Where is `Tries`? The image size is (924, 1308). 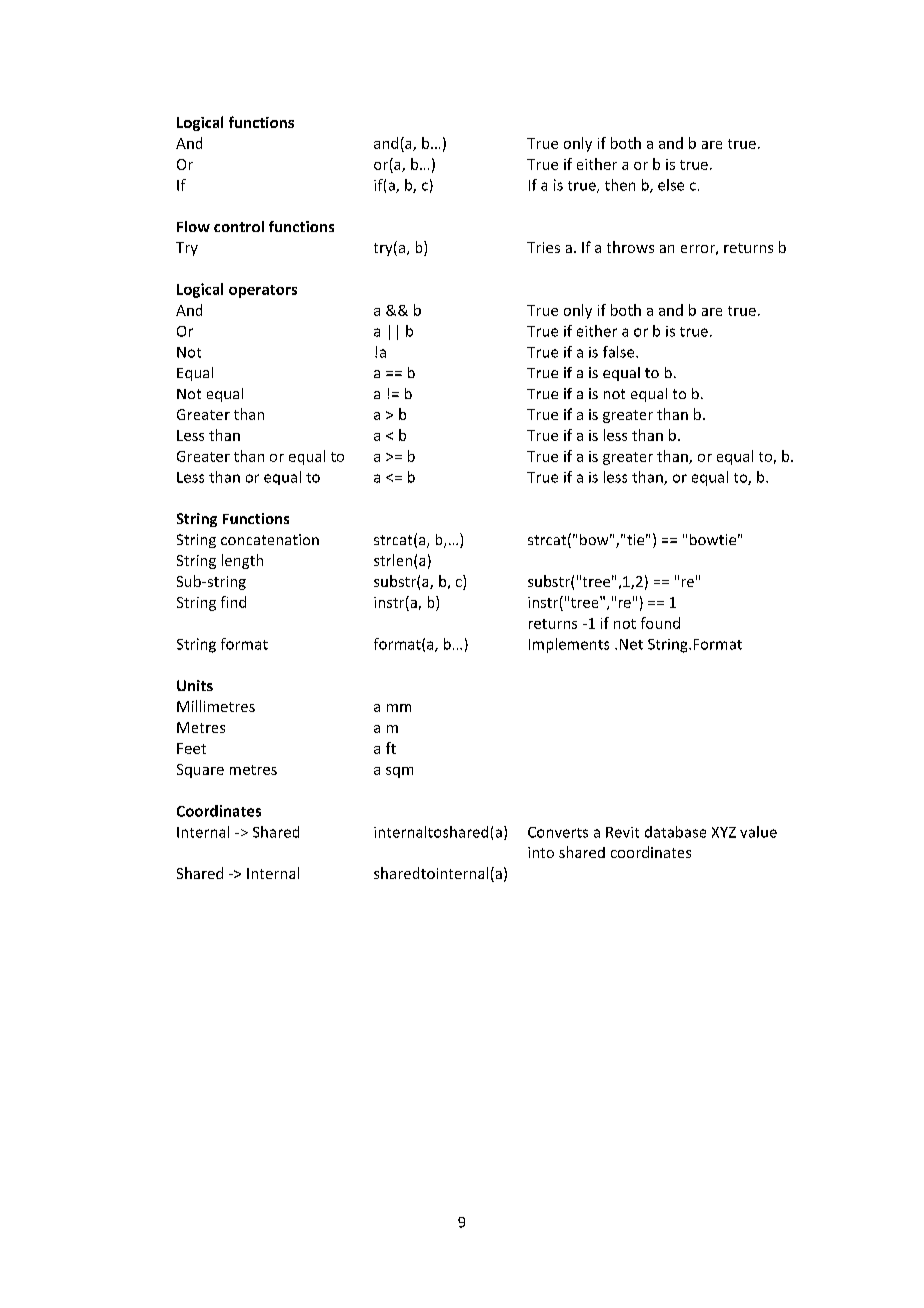 Tries is located at coordinates (543, 247).
